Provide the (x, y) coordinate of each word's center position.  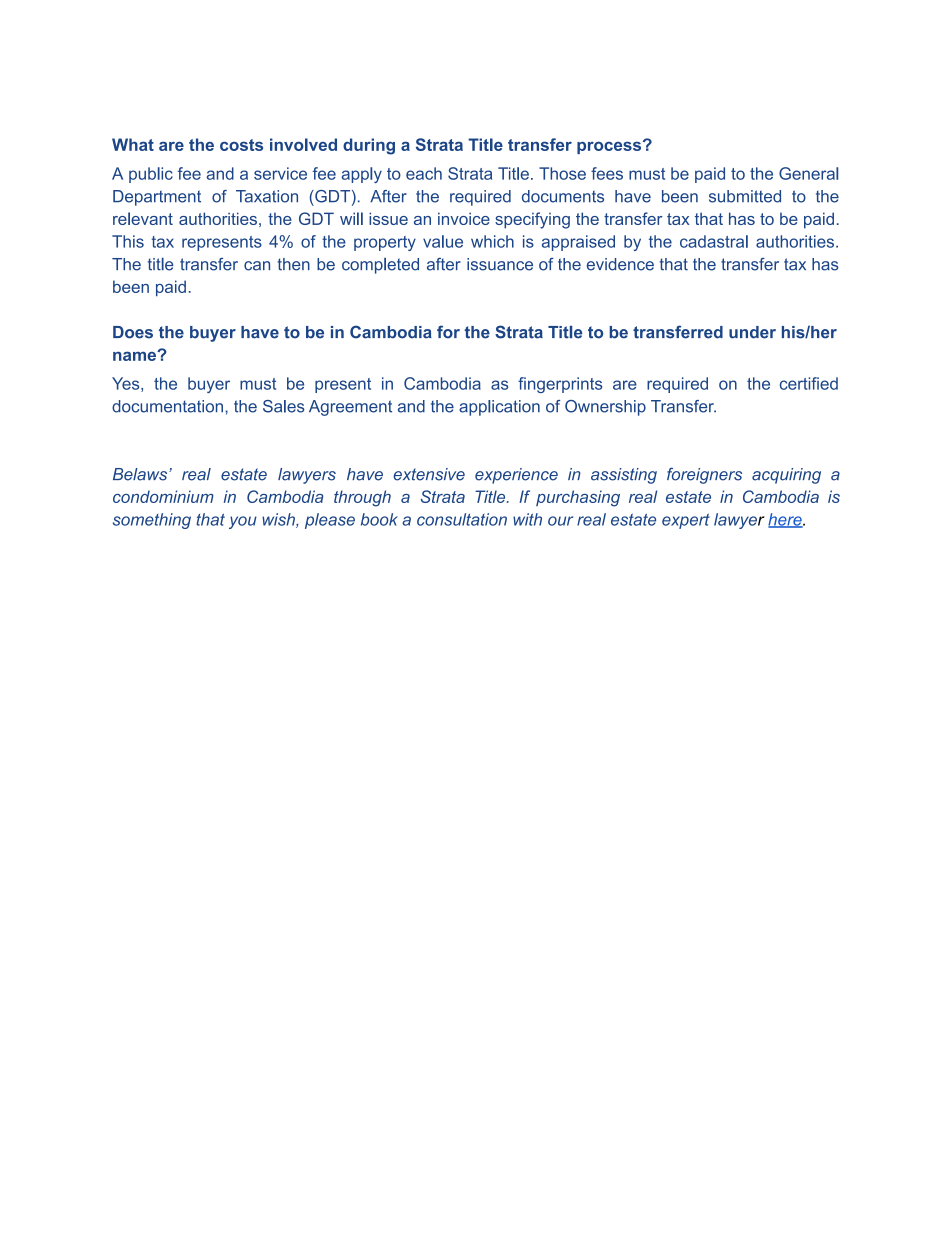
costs (241, 145)
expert (686, 521)
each (424, 173)
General (808, 173)
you (243, 522)
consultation (462, 519)
